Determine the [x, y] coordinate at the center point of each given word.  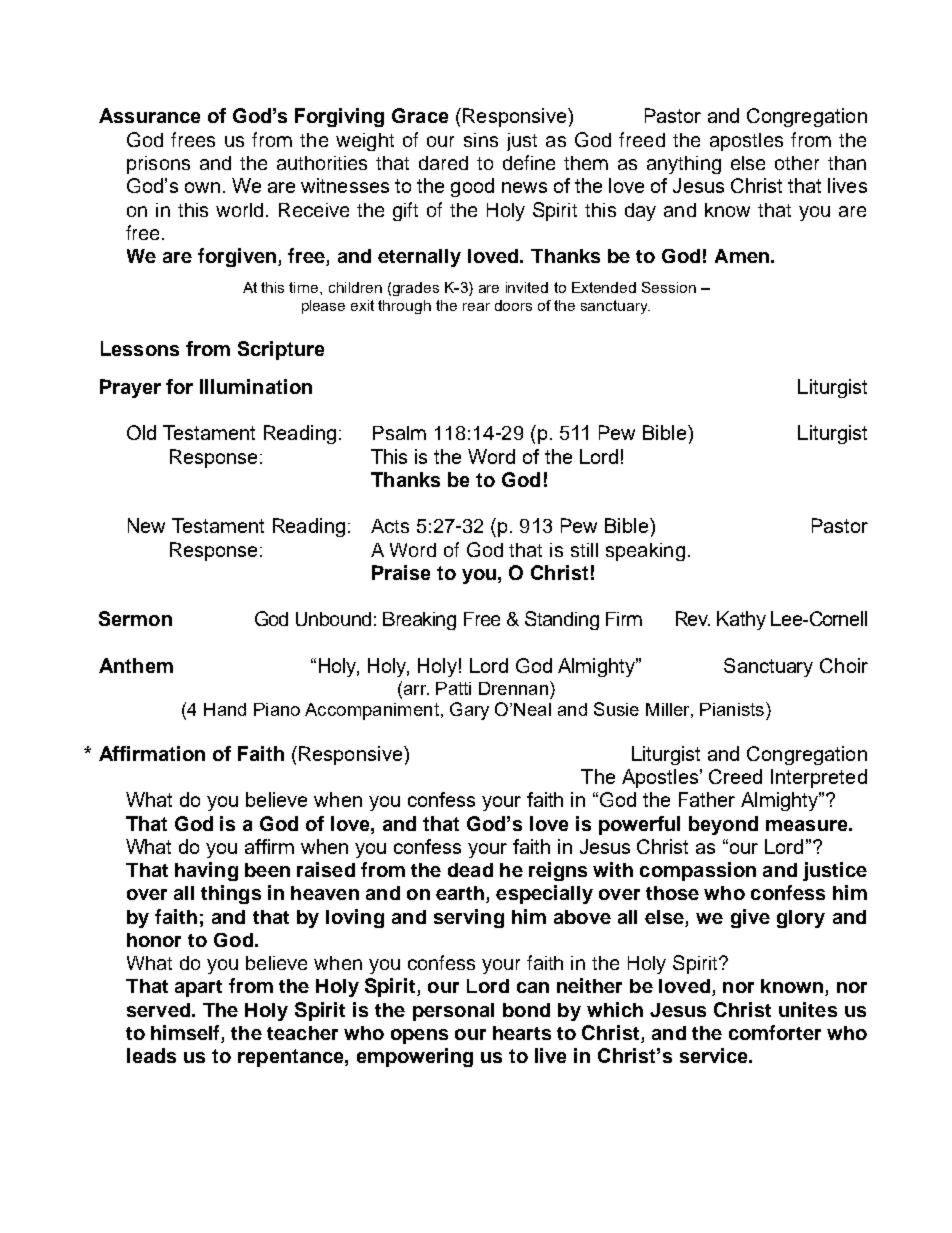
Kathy [741, 620]
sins [481, 140]
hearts [522, 1033]
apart [198, 988]
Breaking [419, 621]
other [797, 163]
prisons [158, 165]
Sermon [135, 618]
